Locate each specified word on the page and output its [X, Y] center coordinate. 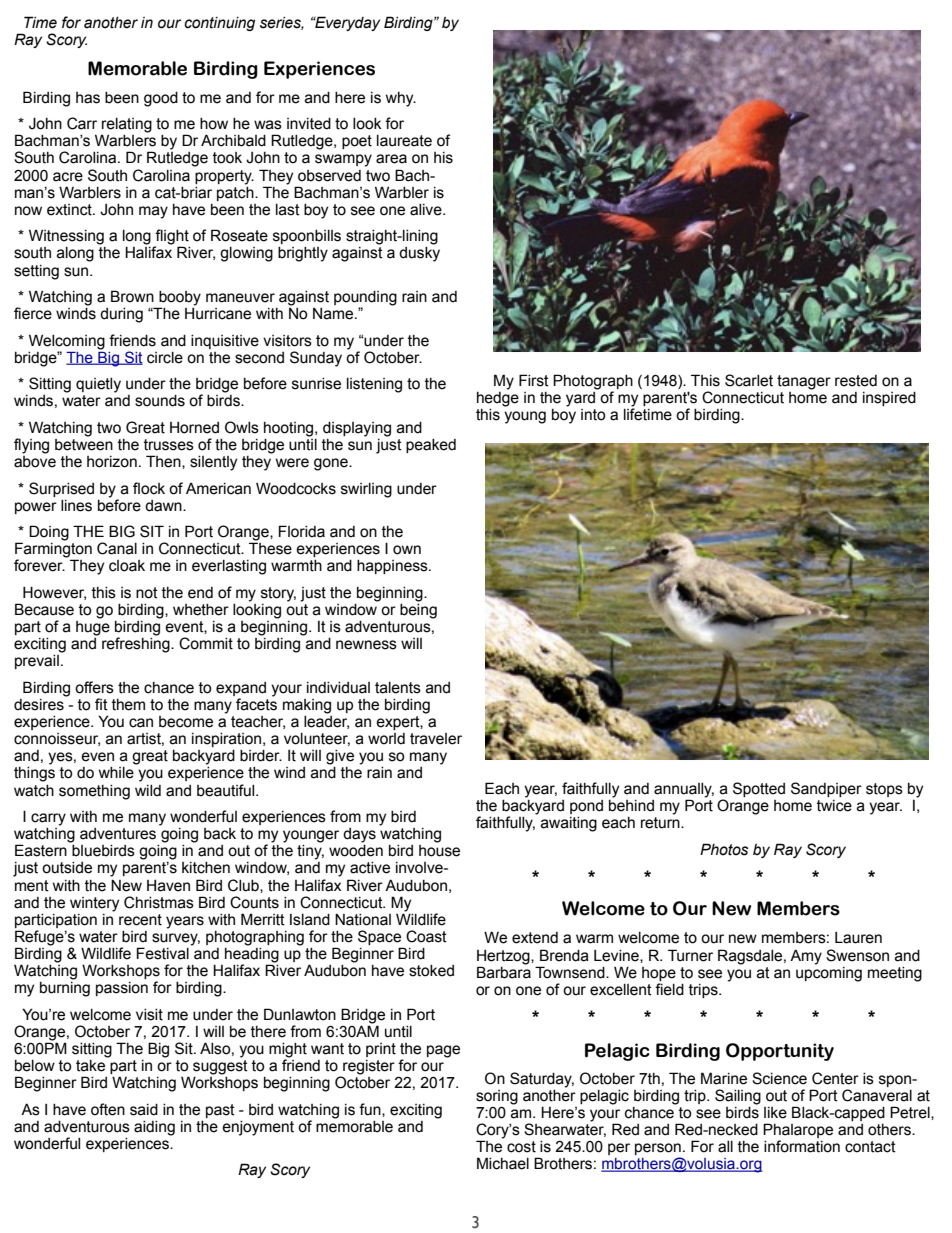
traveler [436, 739]
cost [521, 1147]
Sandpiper [826, 789]
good [161, 99]
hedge [498, 399]
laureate [404, 141]
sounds [160, 401]
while [116, 773]
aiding [154, 1128]
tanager [804, 382]
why [401, 99]
